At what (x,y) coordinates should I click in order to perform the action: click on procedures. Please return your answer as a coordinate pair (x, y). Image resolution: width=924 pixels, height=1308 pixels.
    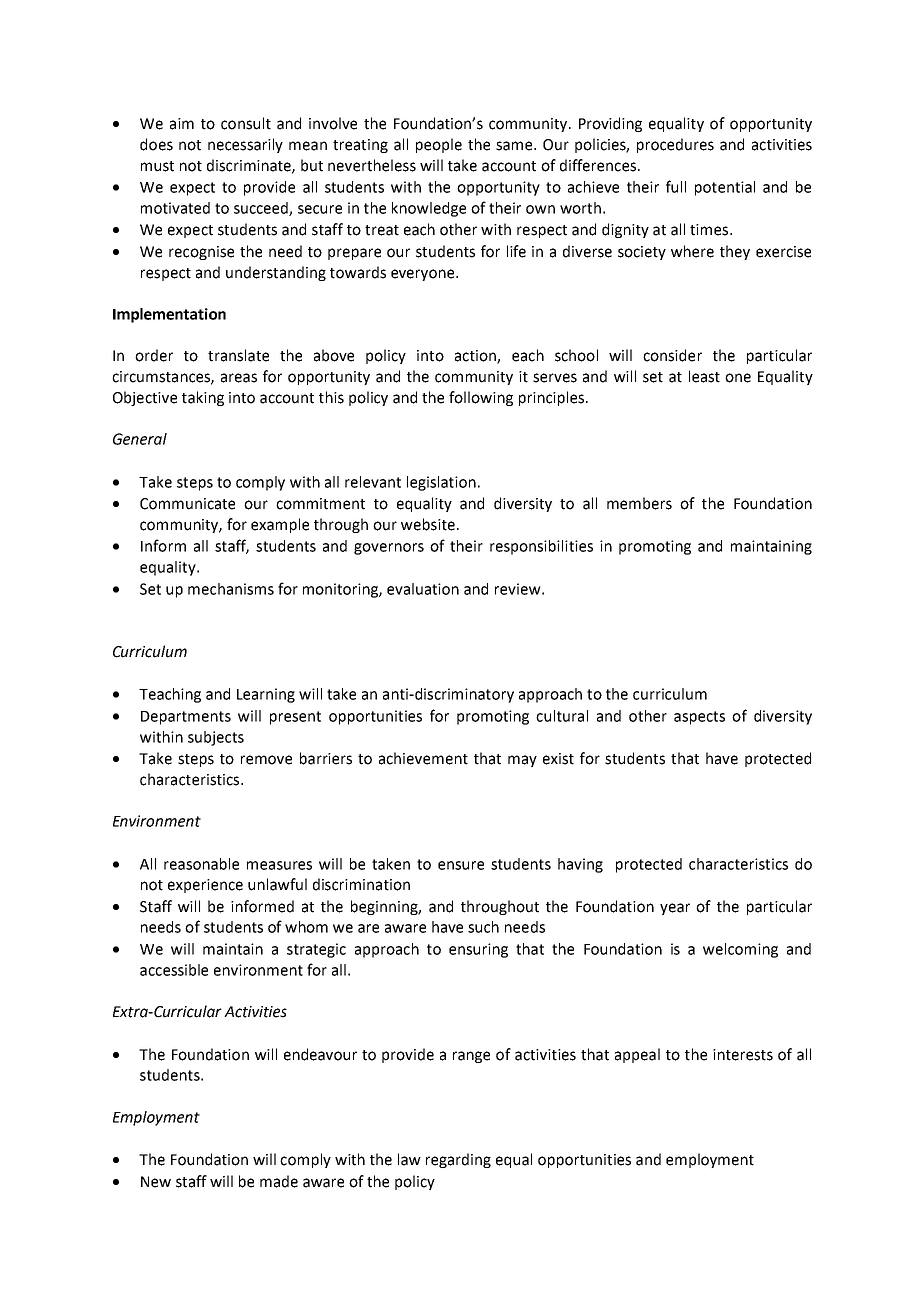
    Looking at the image, I should click on (675, 145).
